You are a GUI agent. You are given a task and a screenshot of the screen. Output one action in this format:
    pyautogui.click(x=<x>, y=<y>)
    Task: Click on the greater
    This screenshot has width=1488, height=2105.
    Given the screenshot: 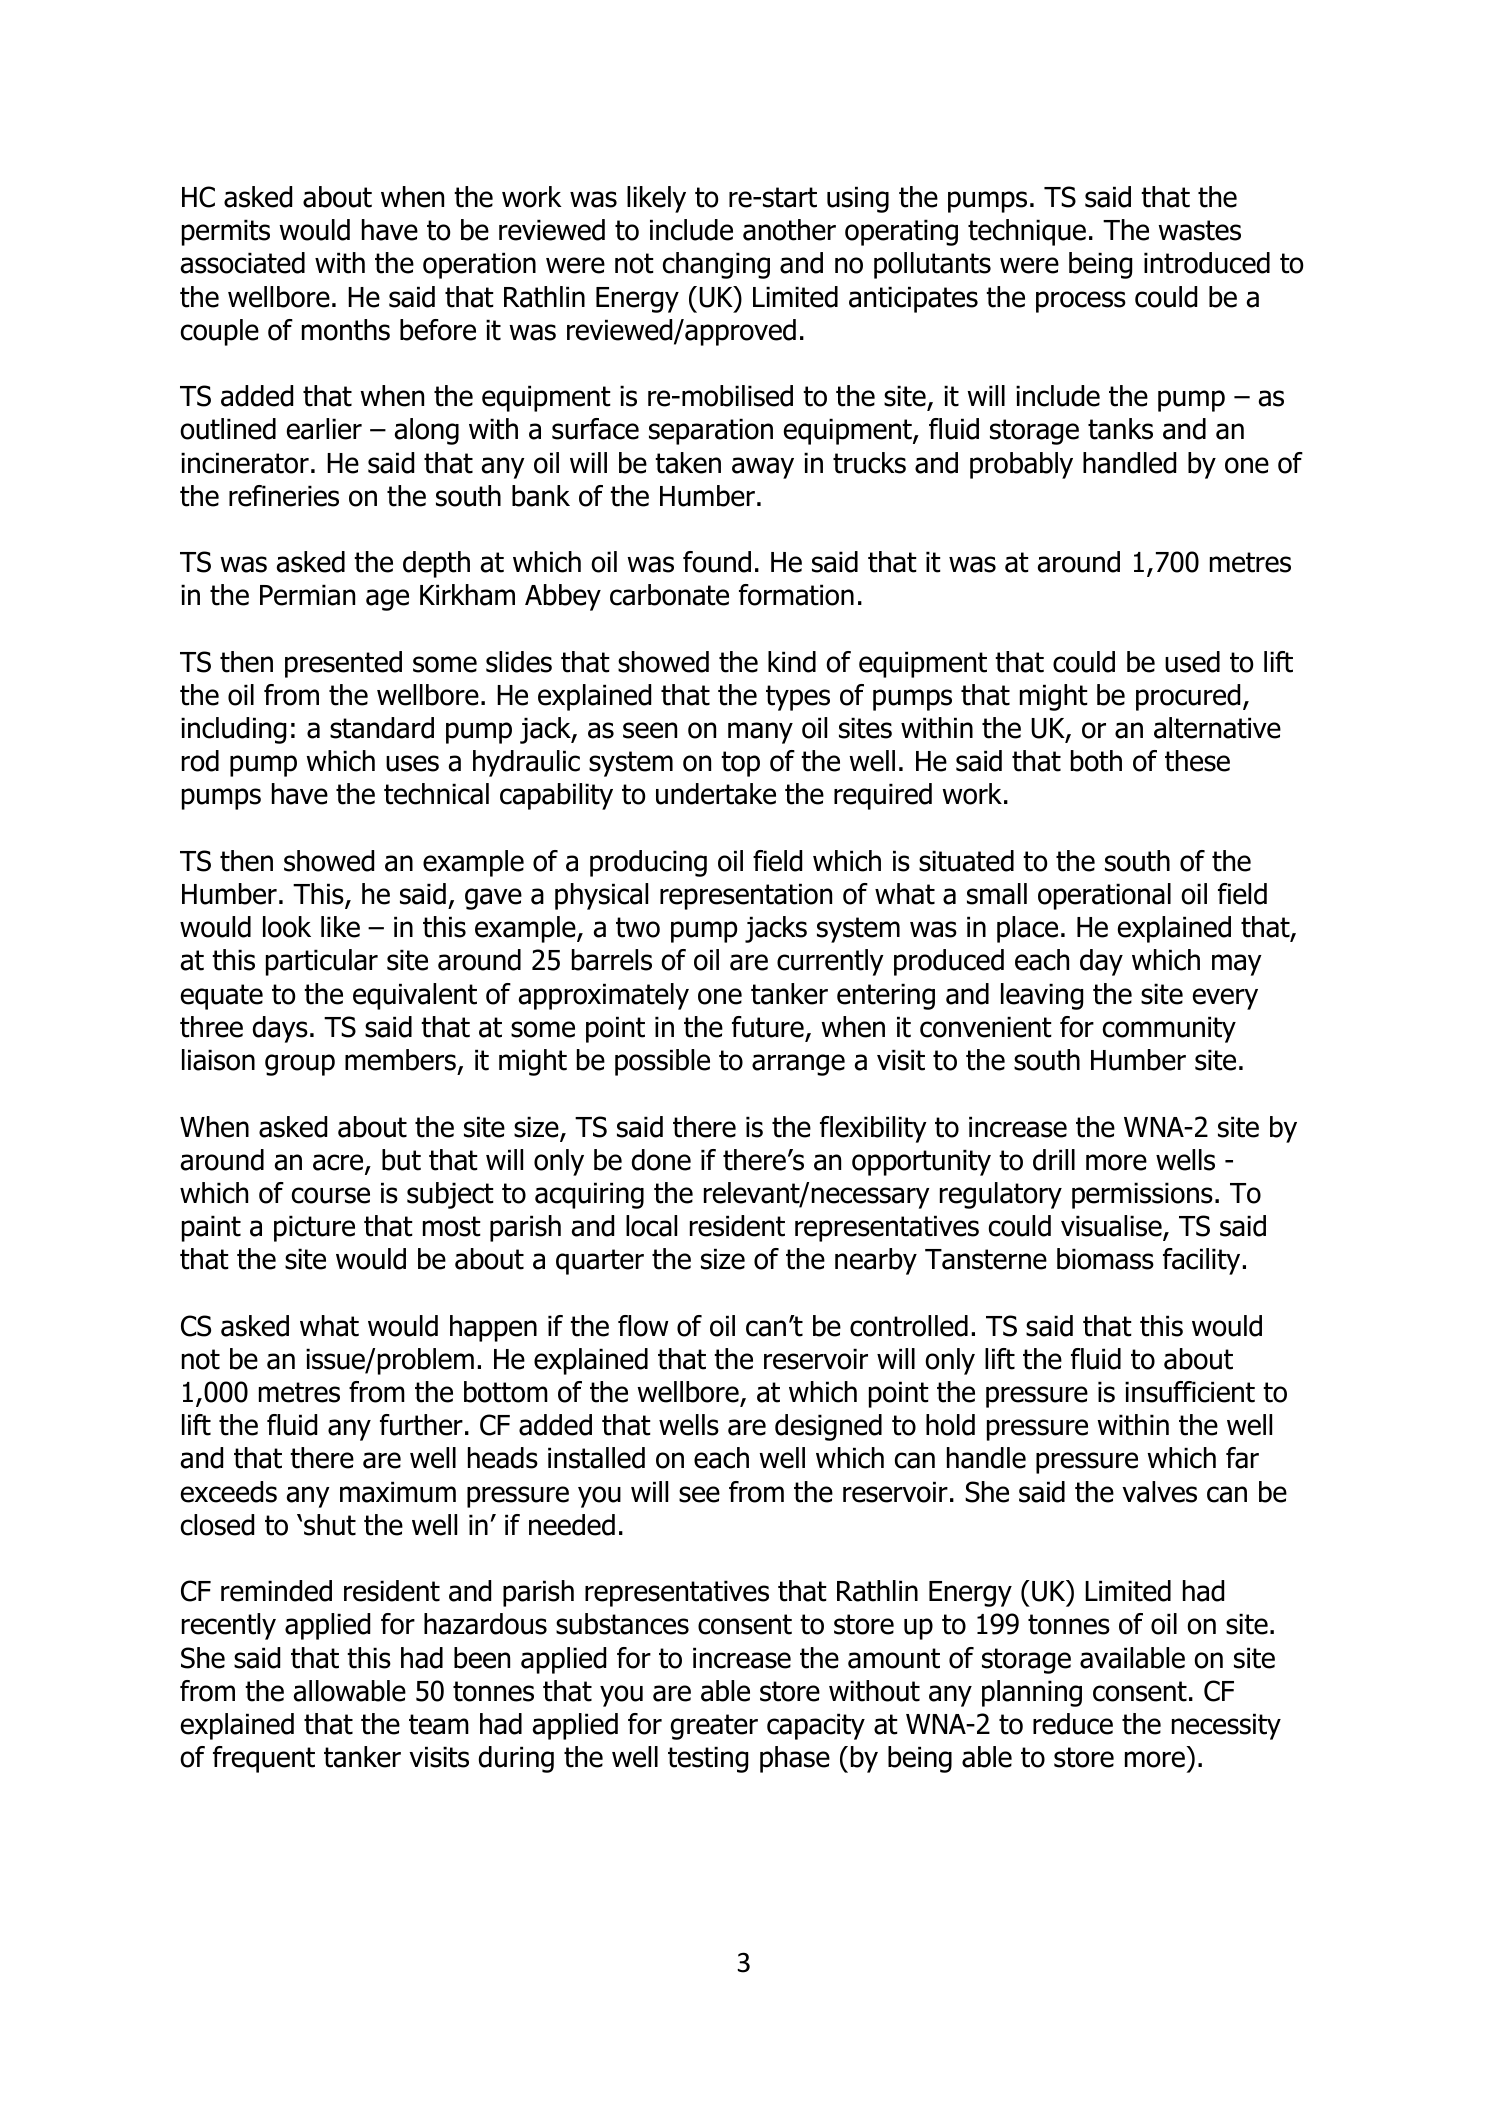 What is the action you would take?
    pyautogui.click(x=714, y=1727)
